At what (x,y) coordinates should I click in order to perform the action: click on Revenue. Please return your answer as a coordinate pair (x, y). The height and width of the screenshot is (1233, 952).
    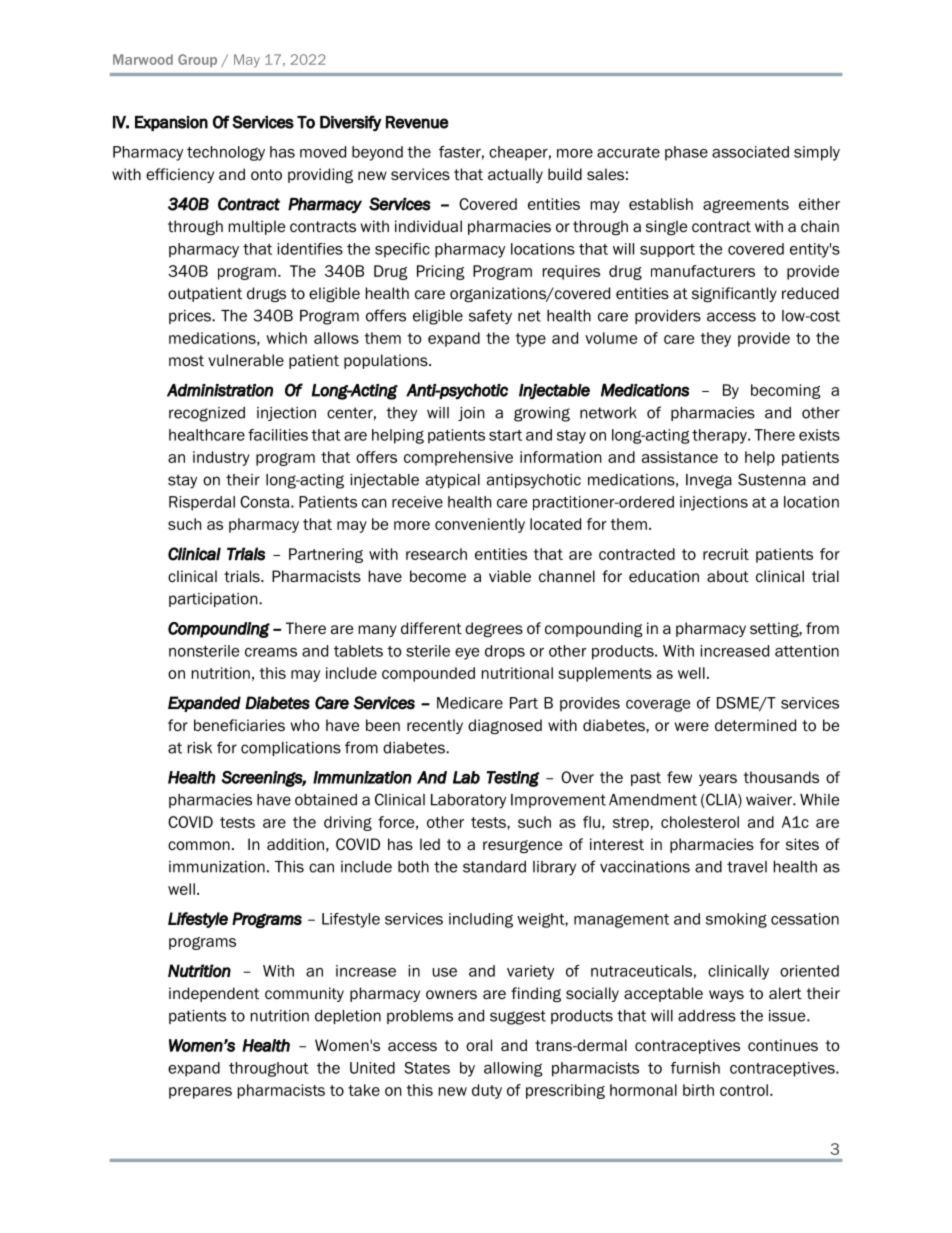
    Looking at the image, I should click on (417, 122).
